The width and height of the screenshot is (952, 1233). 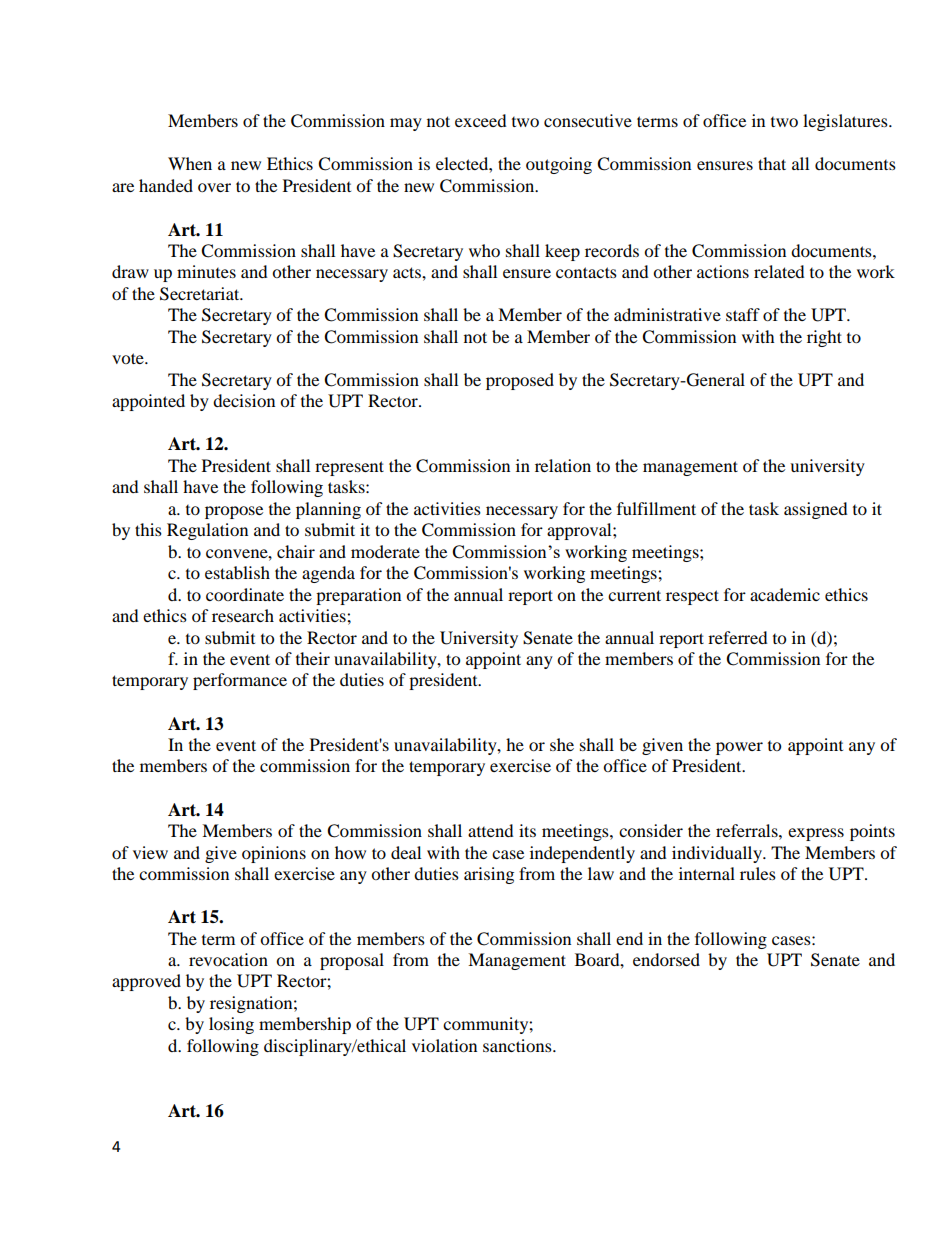 I want to click on who, so click(x=484, y=250).
